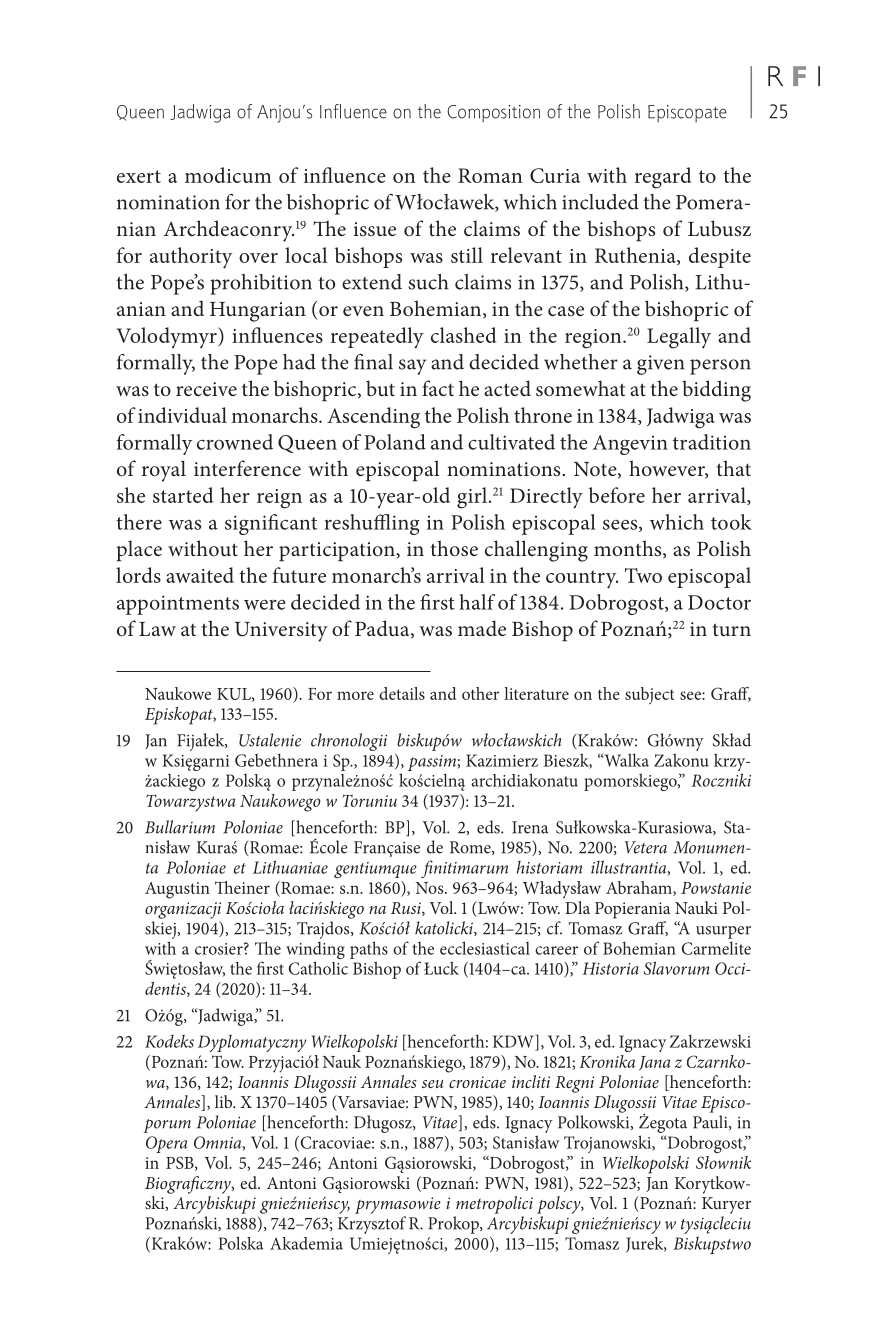 The height and width of the document is (1332, 896). Describe the element at coordinates (663, 178) in the document. I see `regard` at that location.
